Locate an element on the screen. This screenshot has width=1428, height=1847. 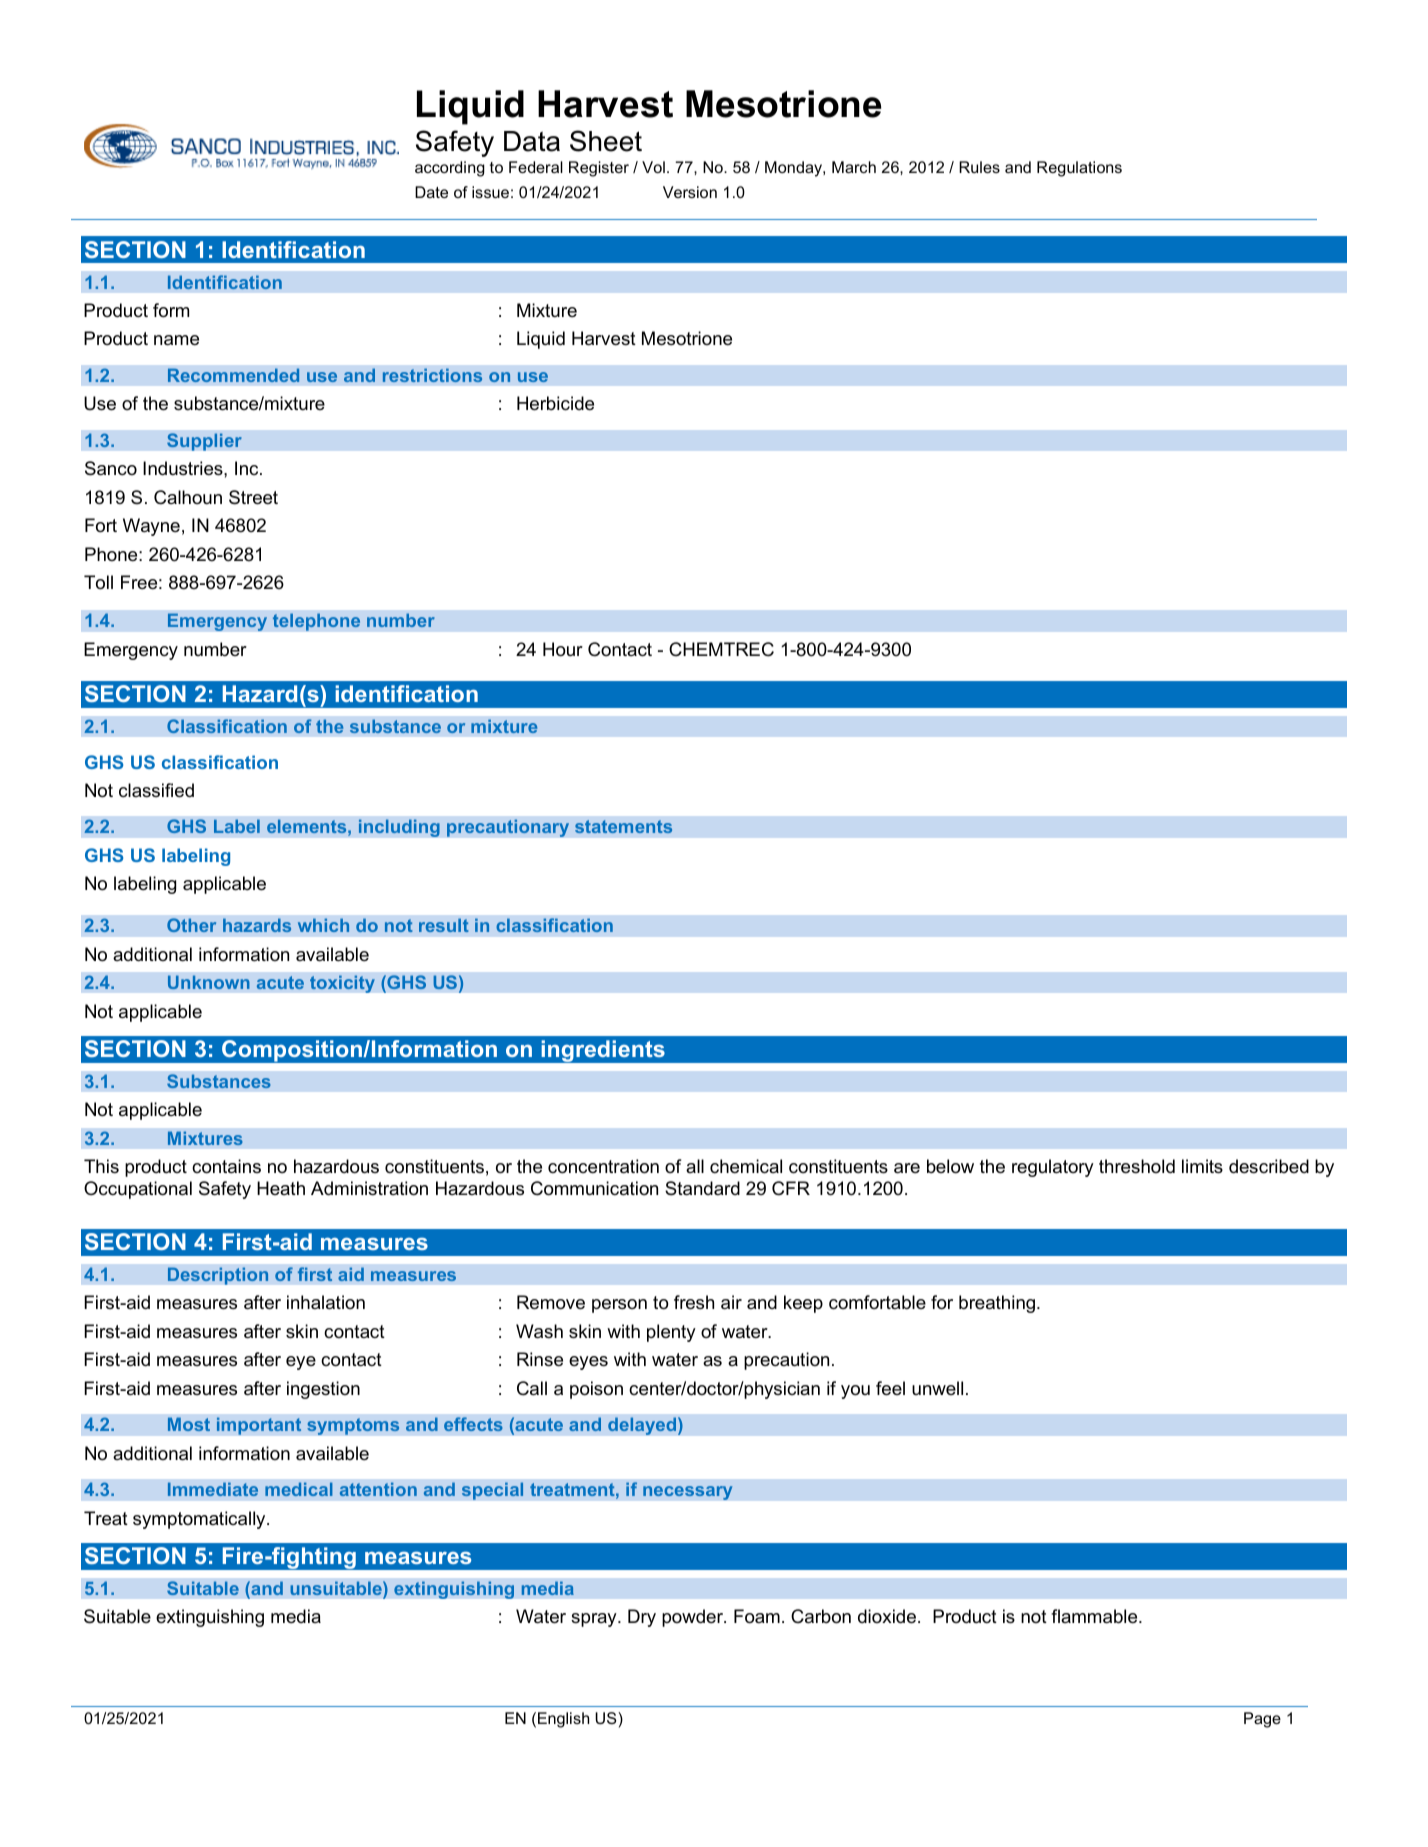
Date is located at coordinates (431, 192).
